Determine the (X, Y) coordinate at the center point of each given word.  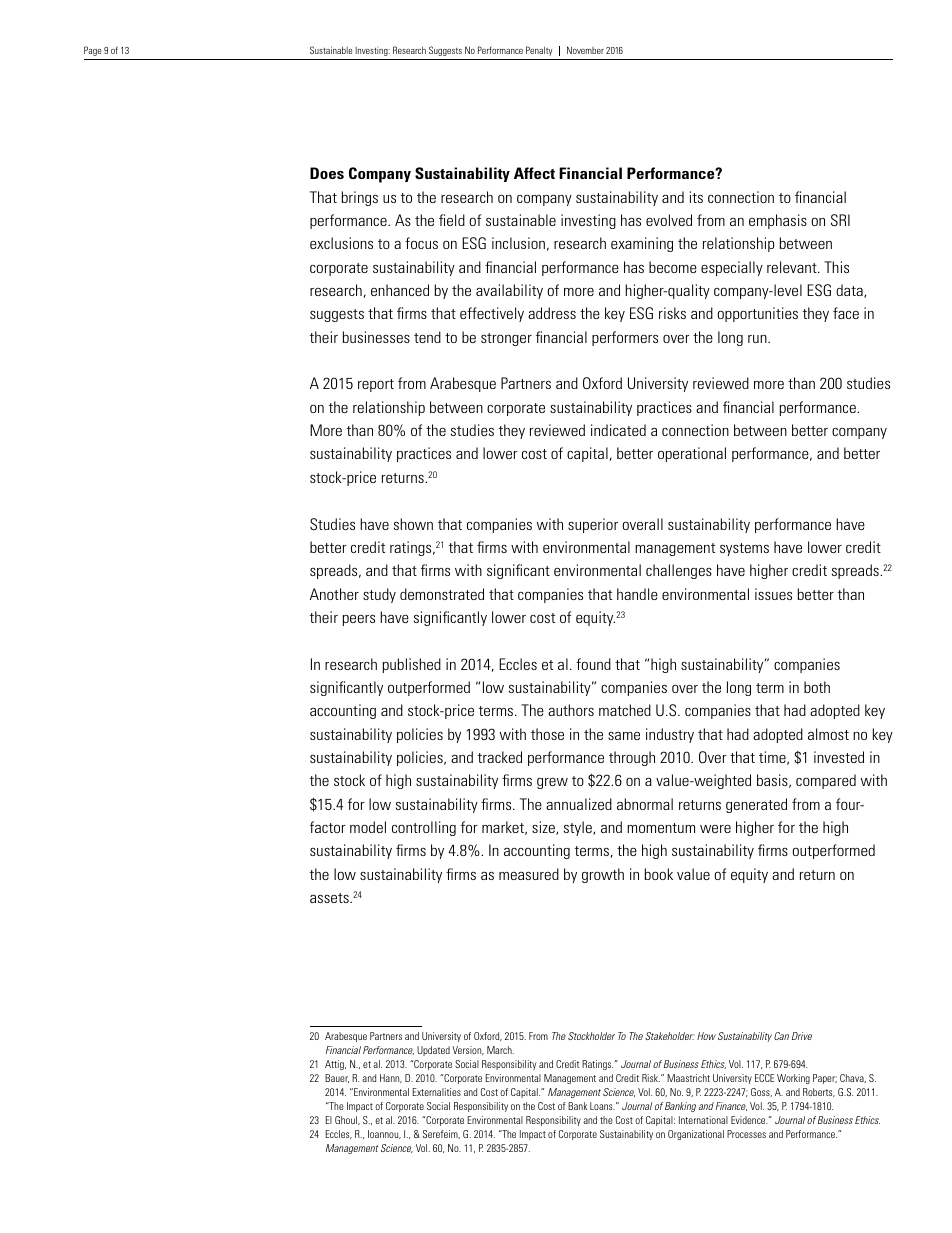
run (758, 339)
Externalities (437, 1092)
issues (773, 594)
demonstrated (442, 594)
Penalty (539, 51)
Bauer (337, 1078)
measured (529, 874)
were (715, 829)
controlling (424, 828)
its (696, 197)
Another (334, 594)
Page (92, 51)
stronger (506, 339)
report (376, 385)
